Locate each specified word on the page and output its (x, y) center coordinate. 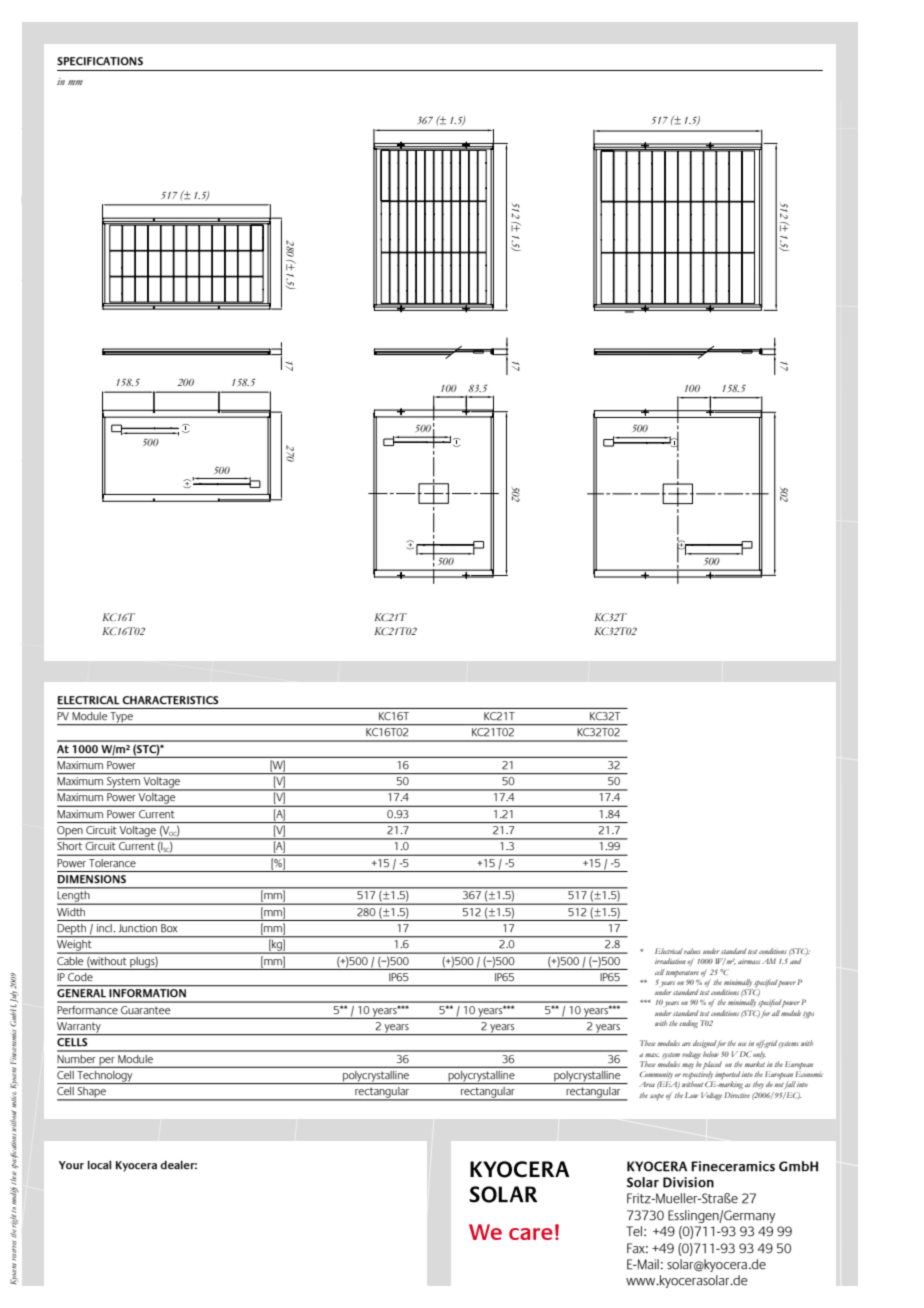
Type (121, 718)
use (742, 1044)
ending (688, 1024)
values (692, 951)
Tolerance (112, 863)
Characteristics (170, 700)
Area (647, 1084)
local (99, 1165)
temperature (682, 974)
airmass (749, 962)
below (711, 1054)
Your (71, 1165)
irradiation (670, 961)
